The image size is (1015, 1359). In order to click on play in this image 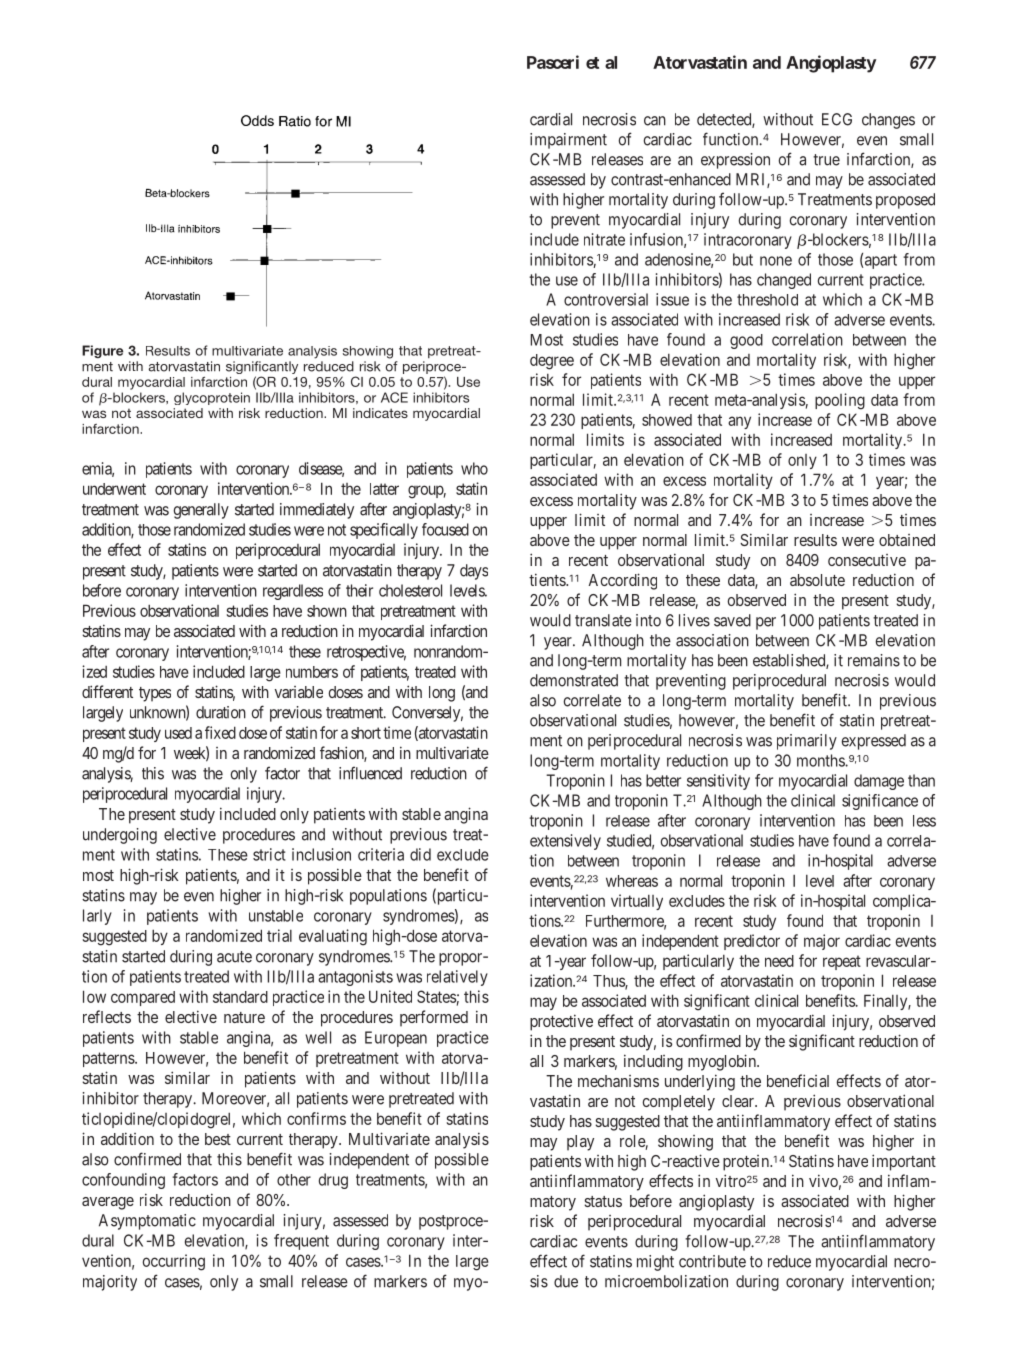, I will do `click(580, 1143)`.
